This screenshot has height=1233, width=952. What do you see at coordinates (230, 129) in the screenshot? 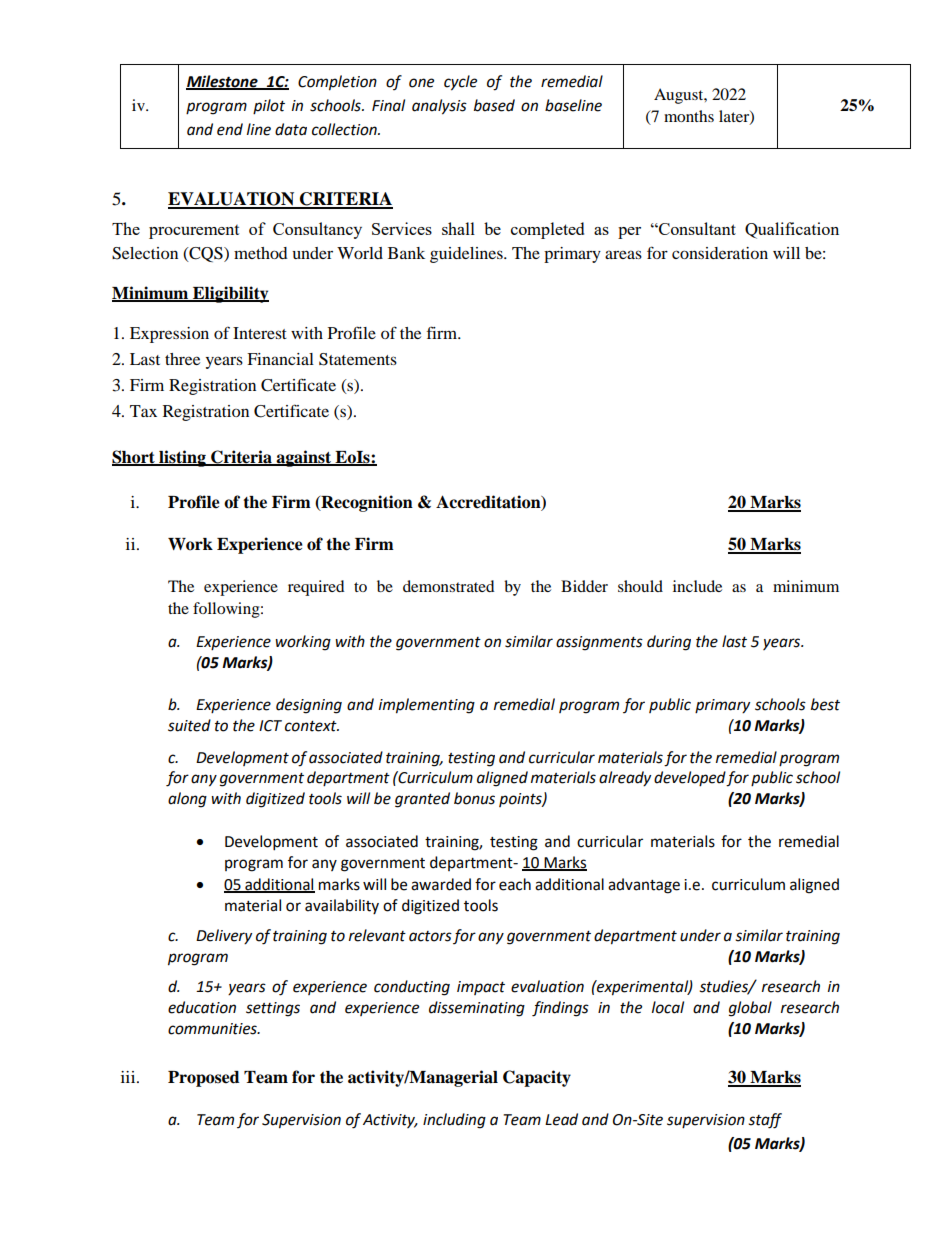
I see `end` at bounding box center [230, 129].
